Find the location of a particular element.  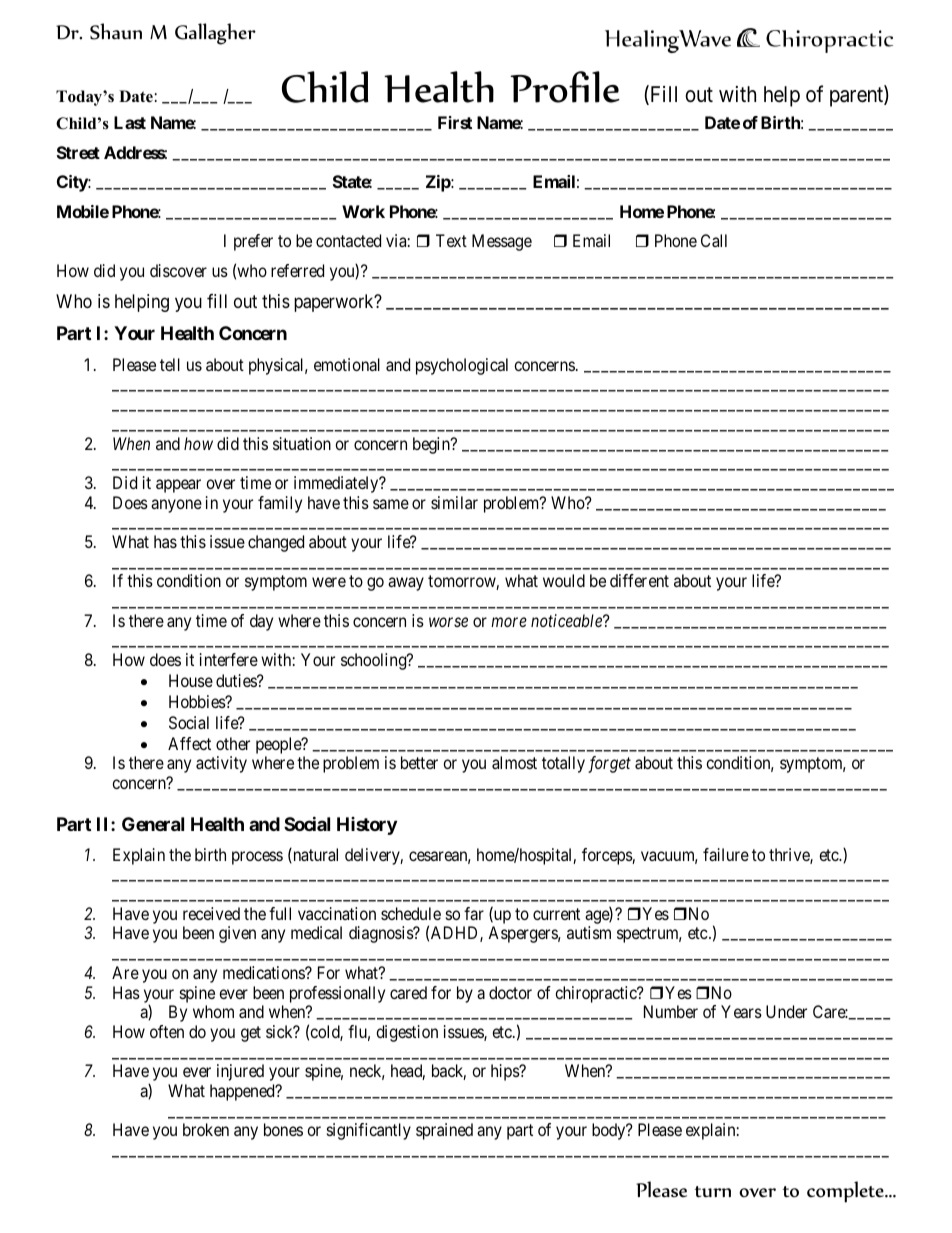

worse is located at coordinates (448, 622).
